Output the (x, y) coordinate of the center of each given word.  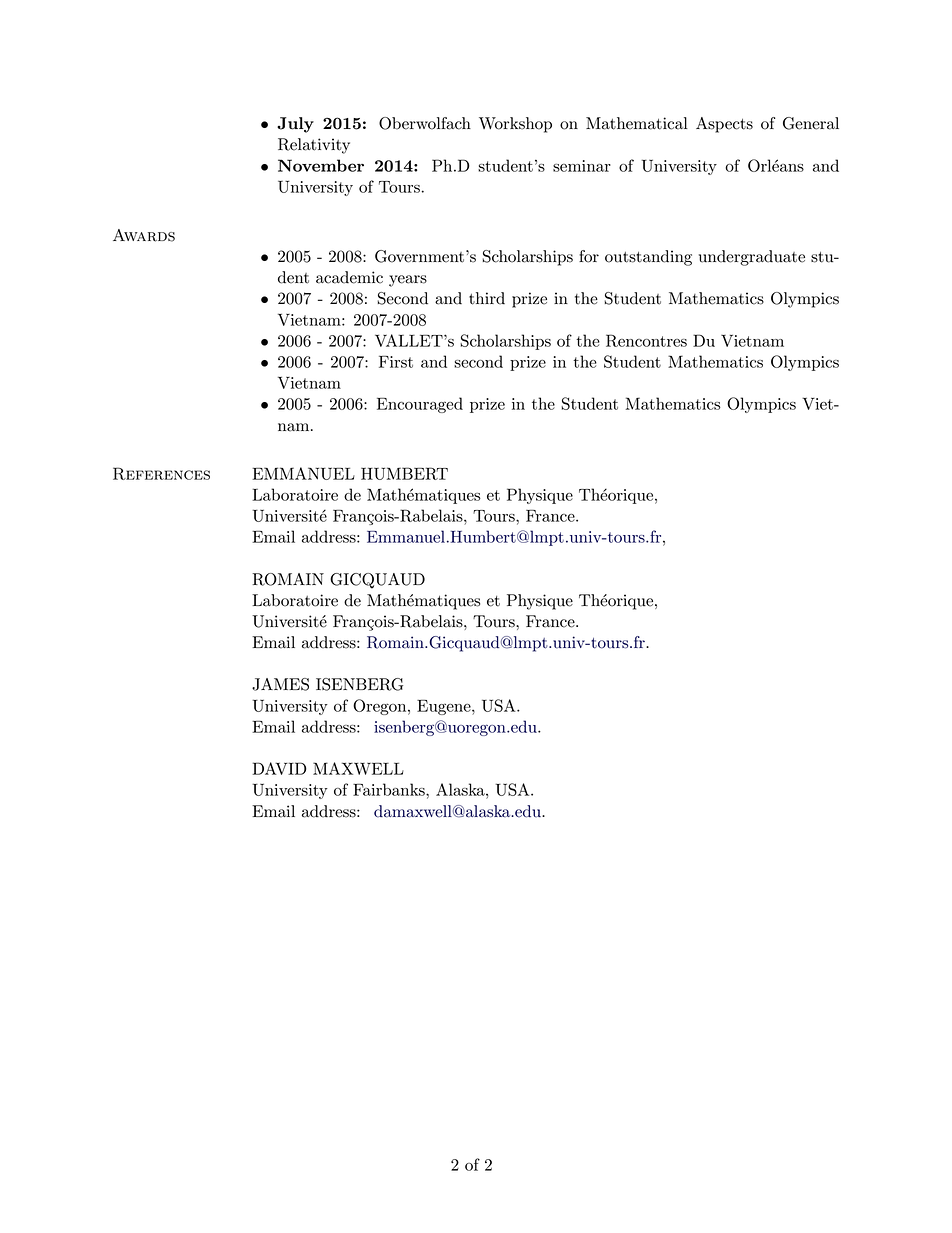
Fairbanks (390, 789)
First (396, 362)
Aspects (724, 125)
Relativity (314, 146)
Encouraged (420, 405)
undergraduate (752, 258)
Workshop (515, 125)
